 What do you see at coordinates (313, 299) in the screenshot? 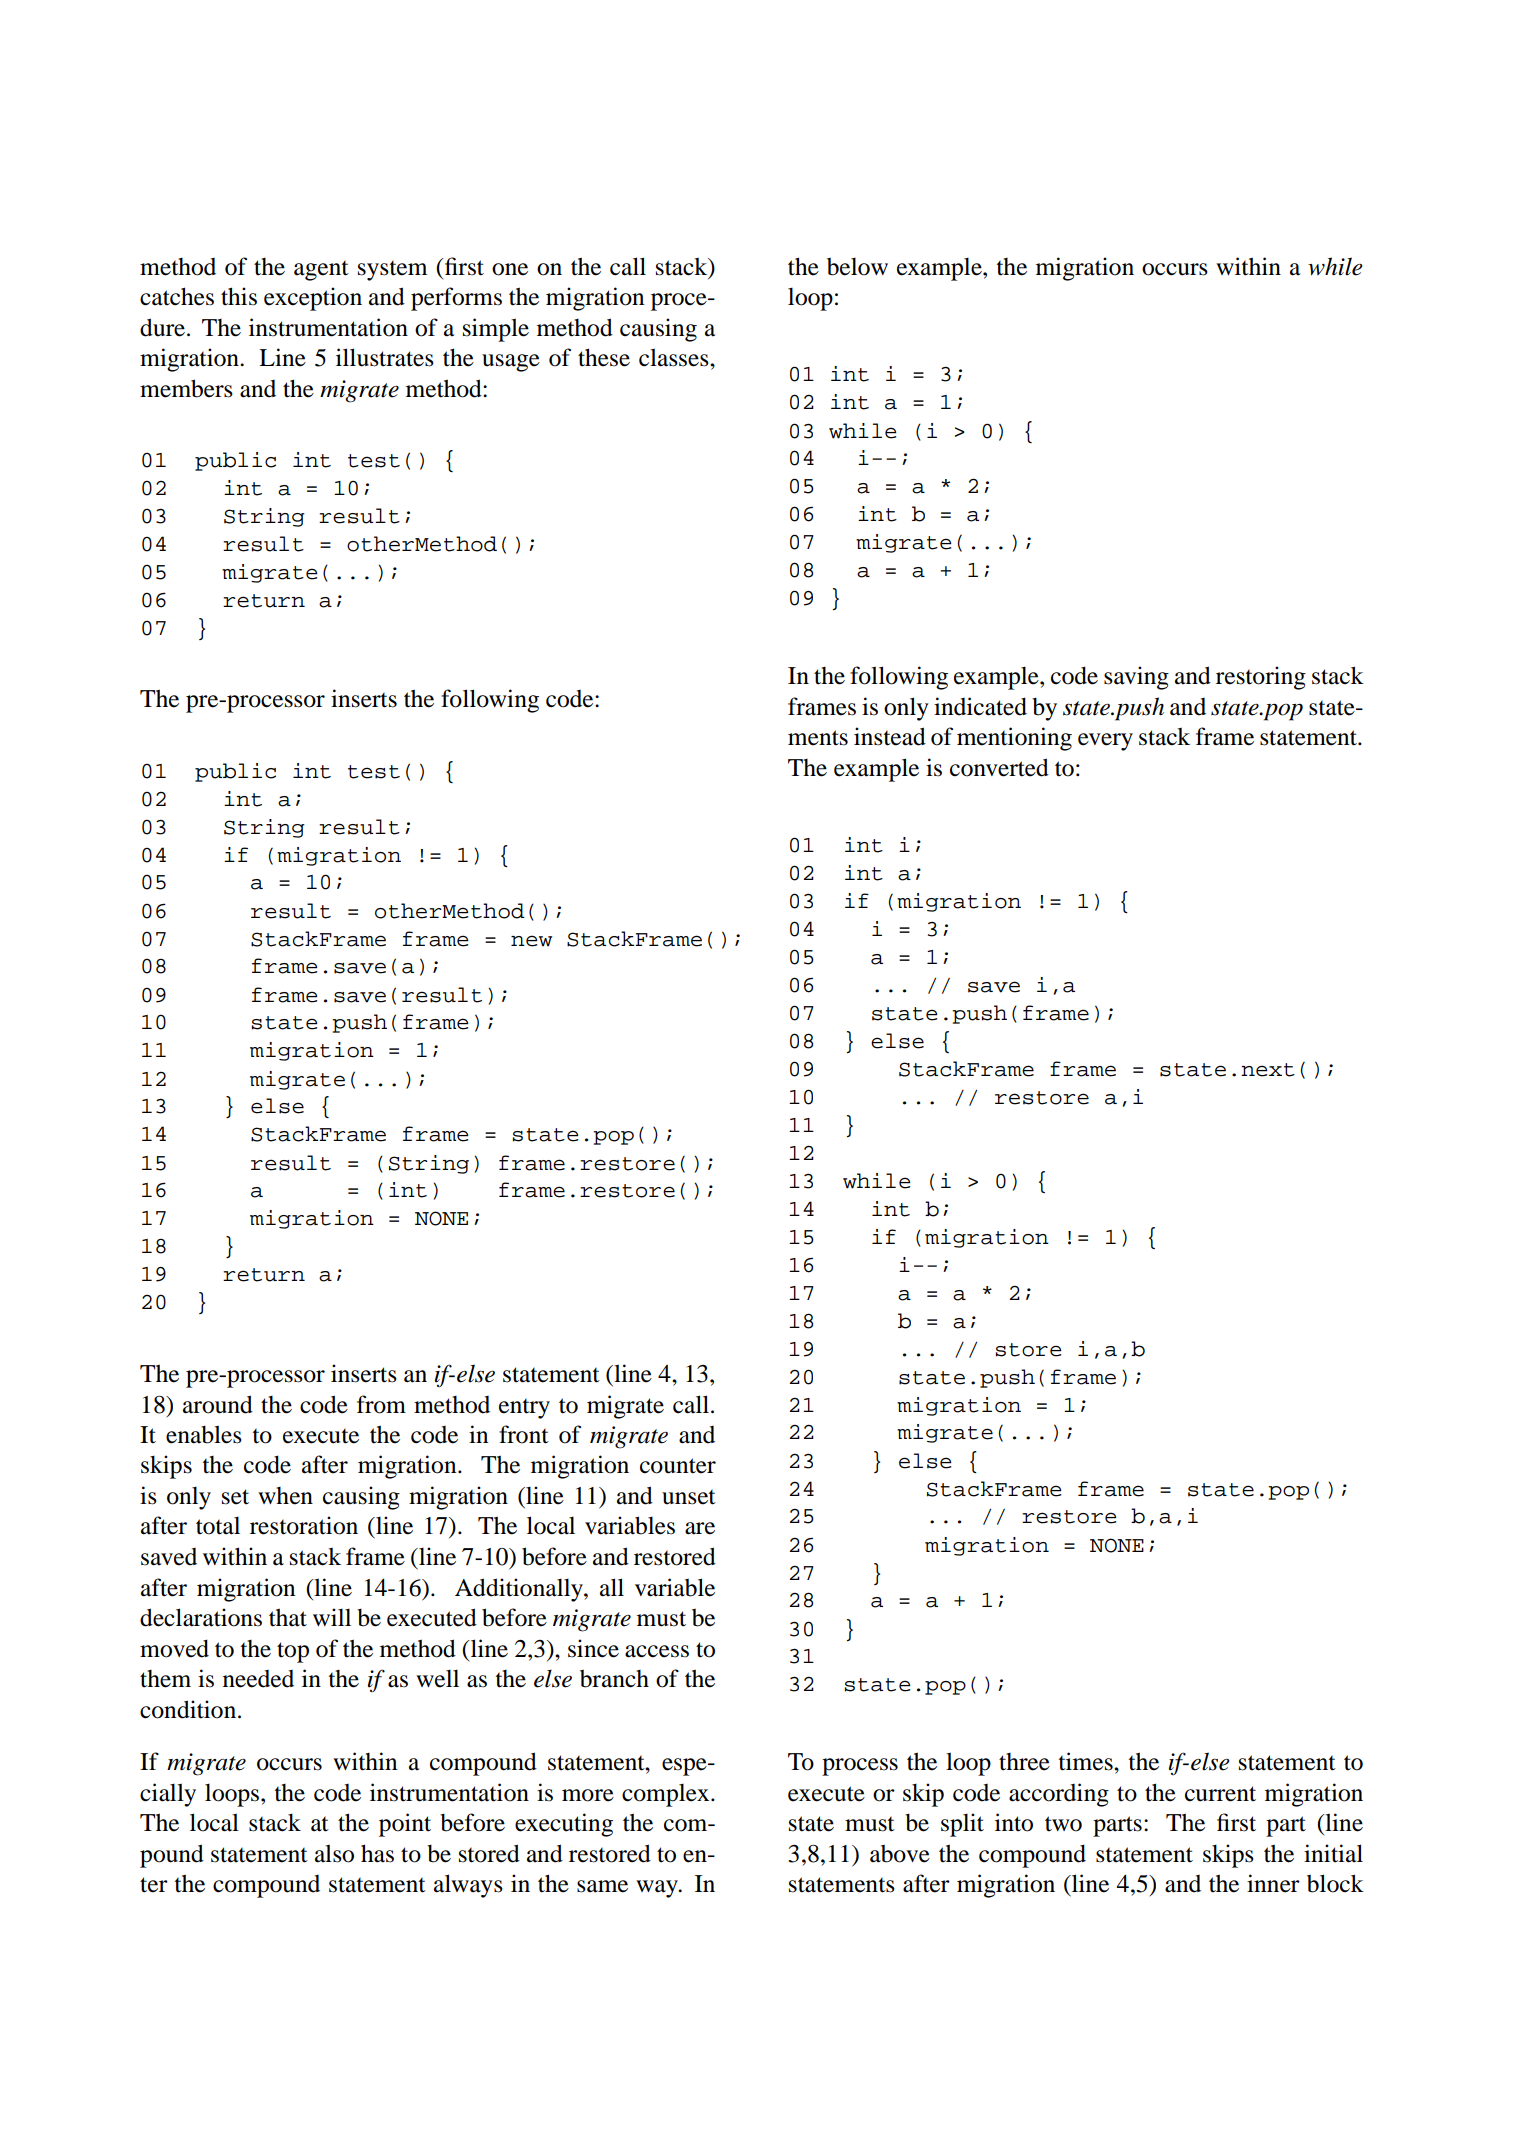
I see `exception` at bounding box center [313, 299].
